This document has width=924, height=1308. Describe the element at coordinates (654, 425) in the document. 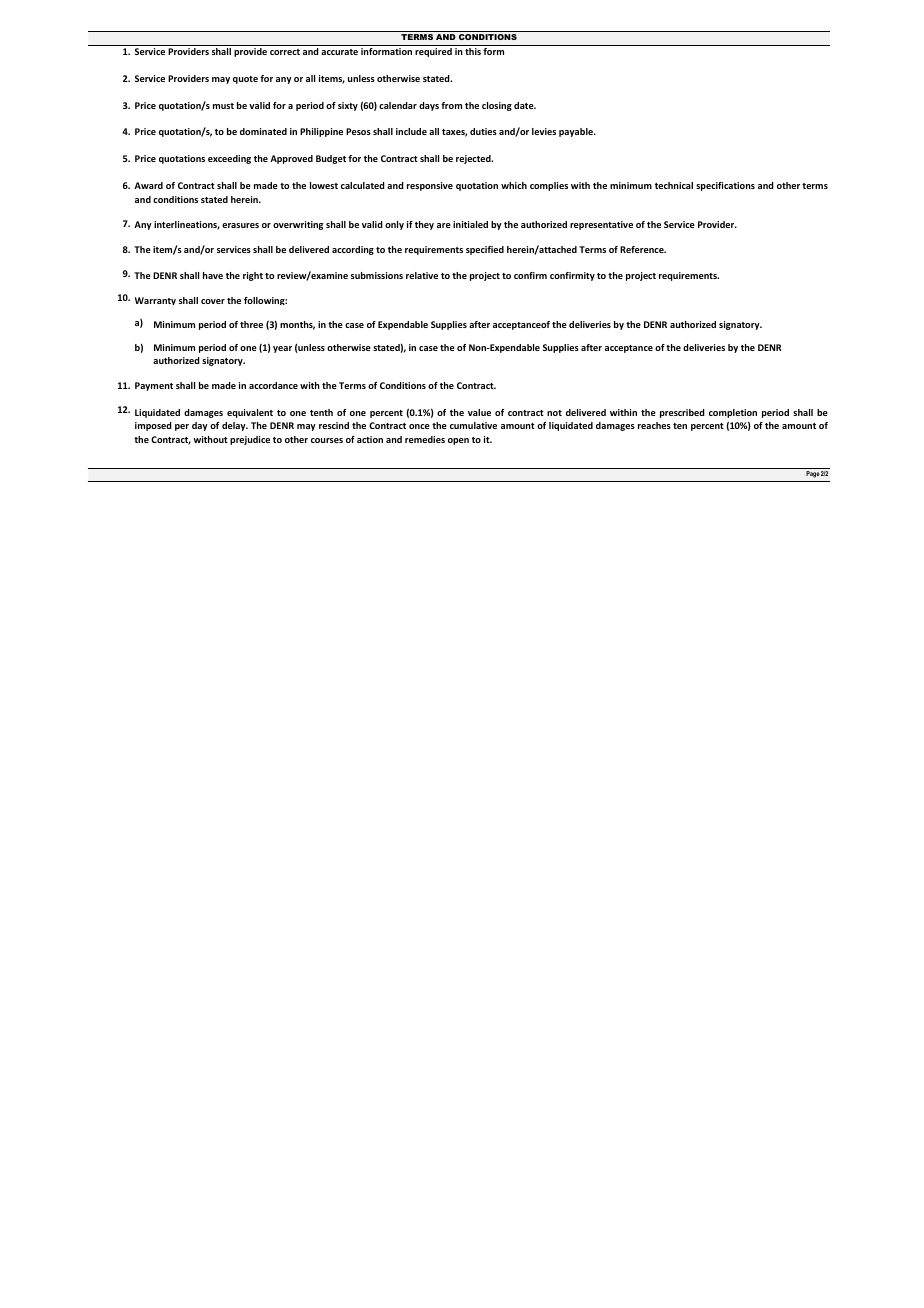

I see `reaches` at that location.
